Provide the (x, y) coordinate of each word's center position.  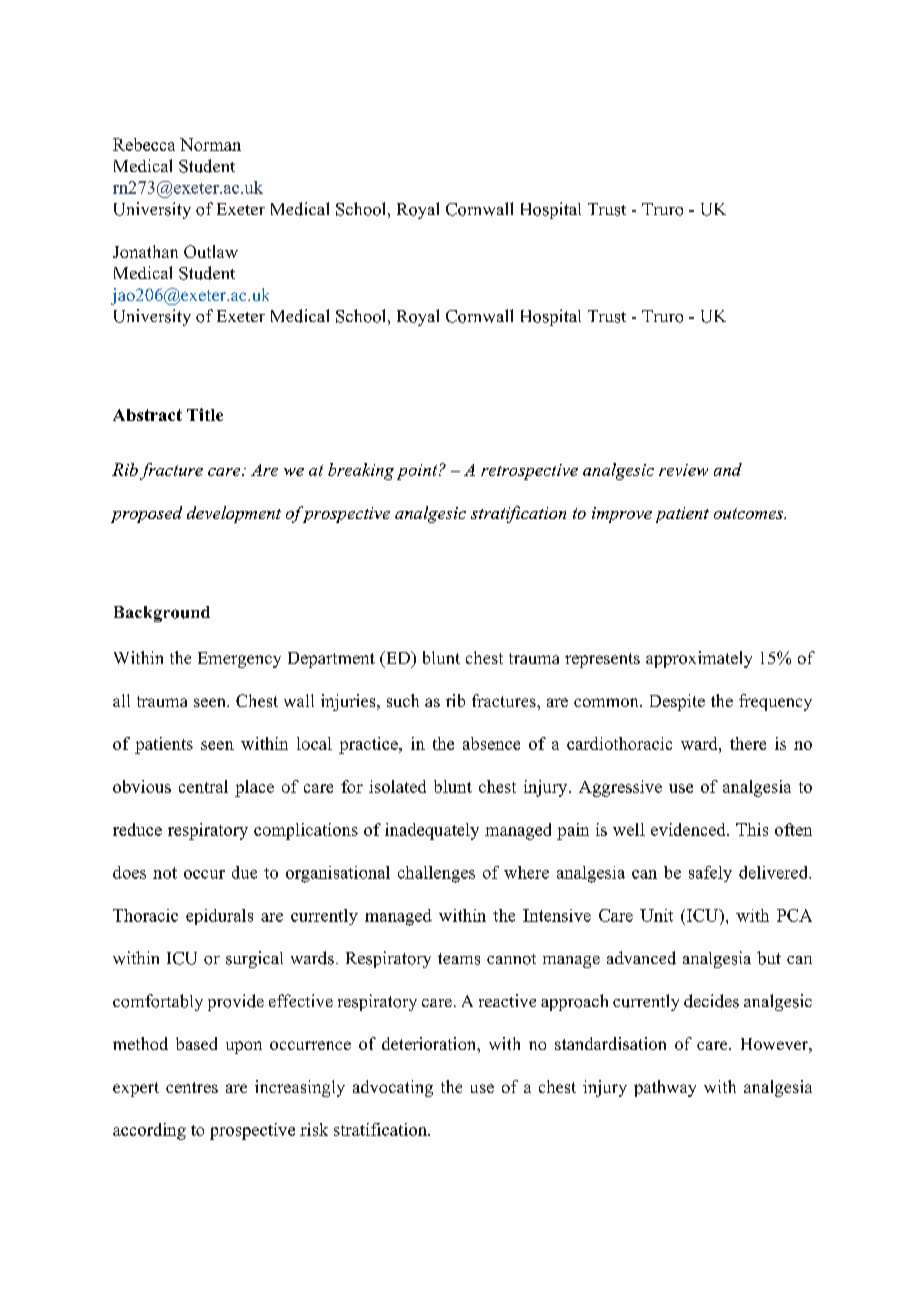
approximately (699, 659)
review (683, 470)
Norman (210, 144)
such (403, 700)
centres (192, 1087)
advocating (393, 1088)
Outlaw (211, 251)
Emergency (239, 660)
